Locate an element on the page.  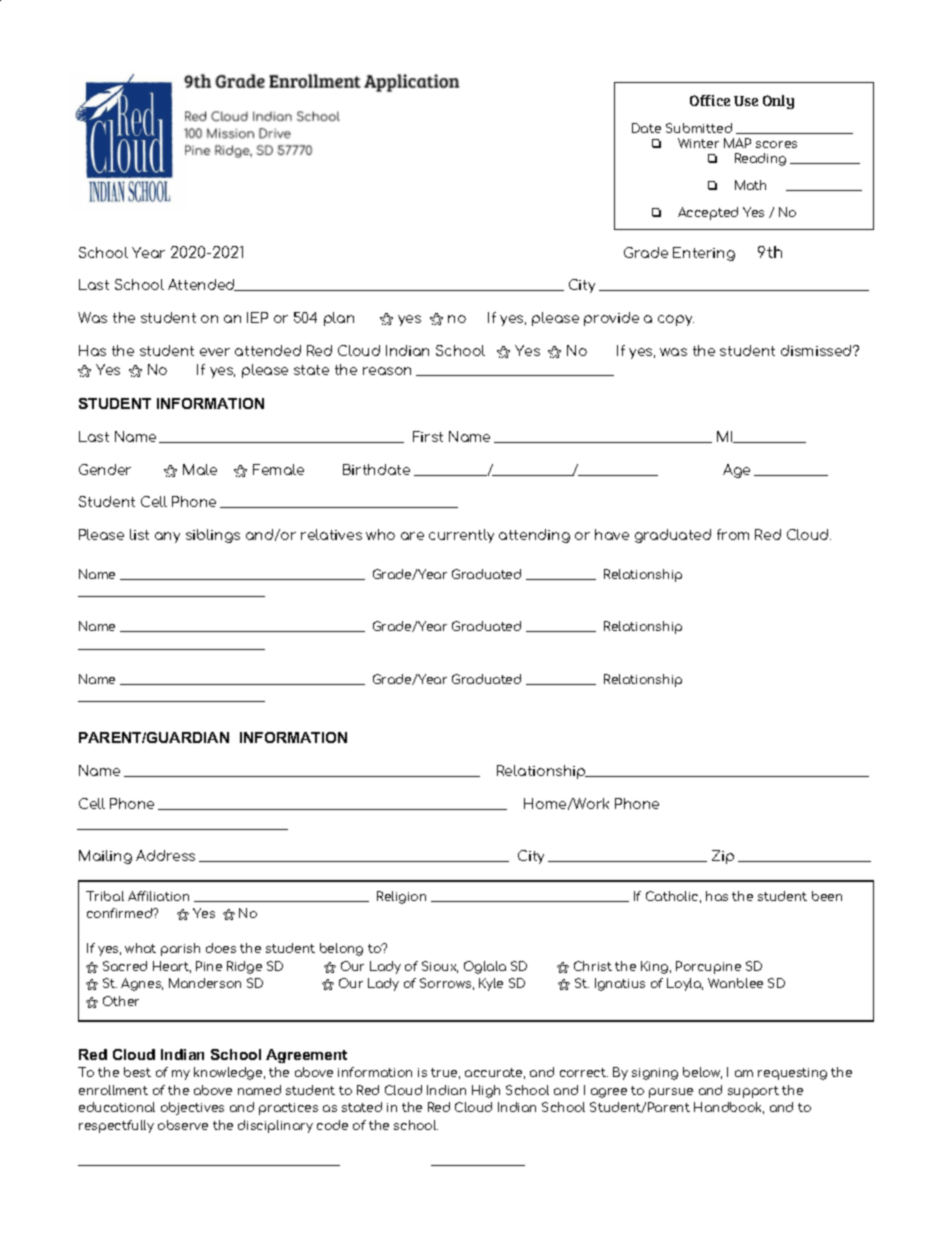
IEP is located at coordinates (257, 317).
